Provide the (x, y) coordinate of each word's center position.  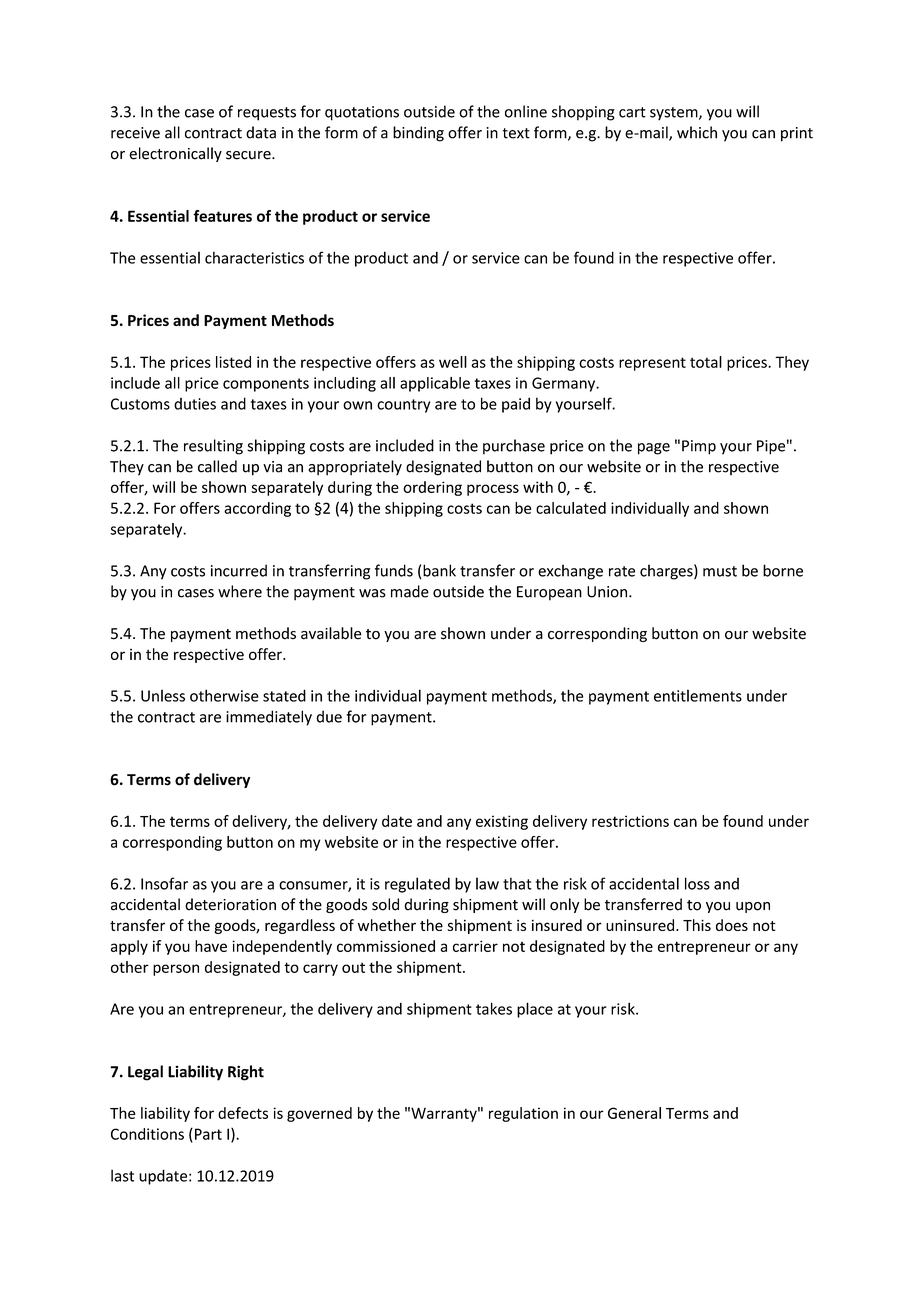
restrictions (630, 821)
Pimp (699, 447)
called (217, 466)
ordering (432, 488)
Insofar (164, 883)
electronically (175, 154)
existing (502, 822)
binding (418, 134)
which (697, 132)
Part (207, 1134)
